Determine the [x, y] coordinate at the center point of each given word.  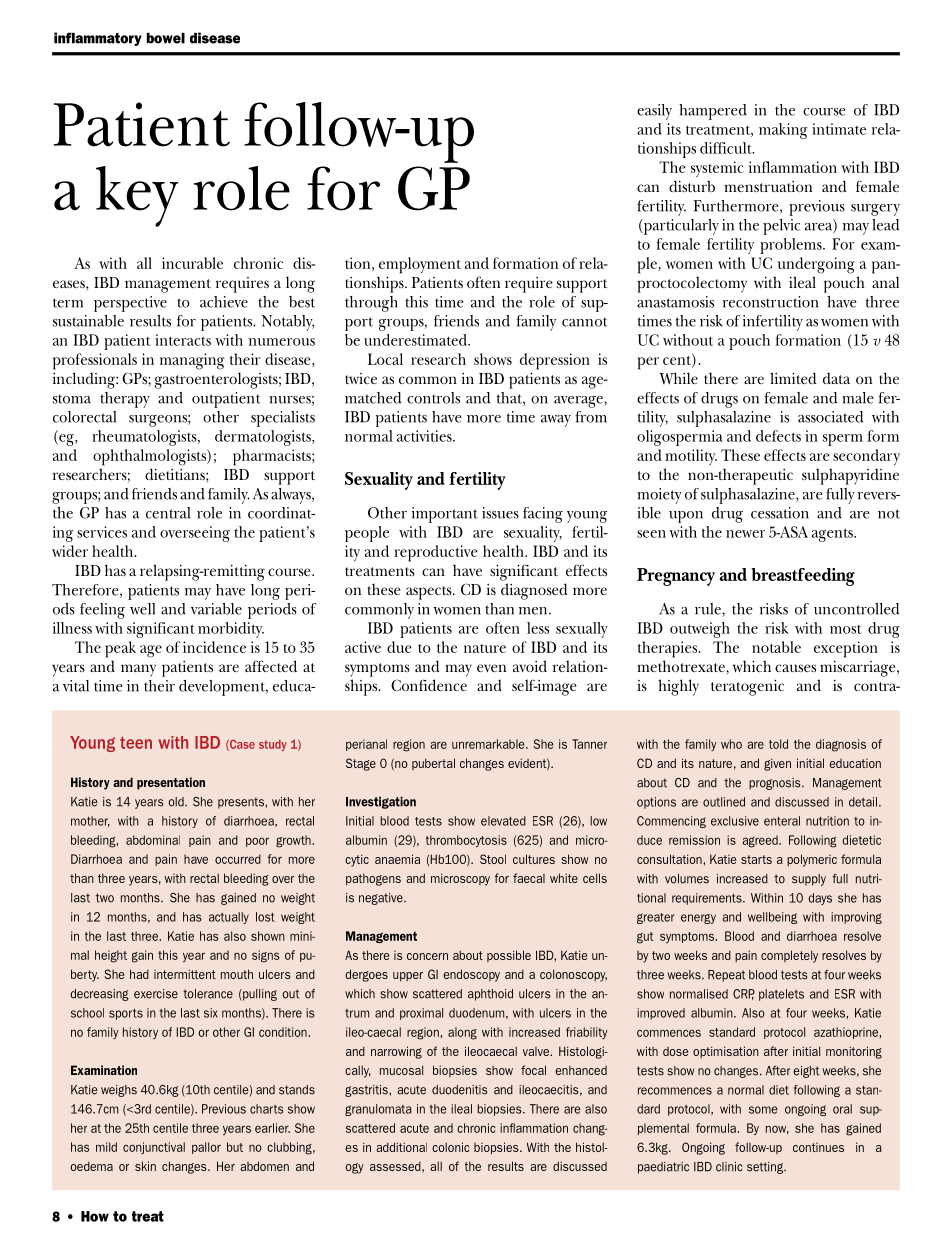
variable [216, 609]
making [783, 131]
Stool [493, 859]
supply [809, 880]
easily [654, 112]
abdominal [153, 840]
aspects [430, 593]
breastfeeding [803, 577]
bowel [166, 38]
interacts [183, 340]
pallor [206, 1148]
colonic [450, 1147]
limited [793, 378]
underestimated [416, 340]
